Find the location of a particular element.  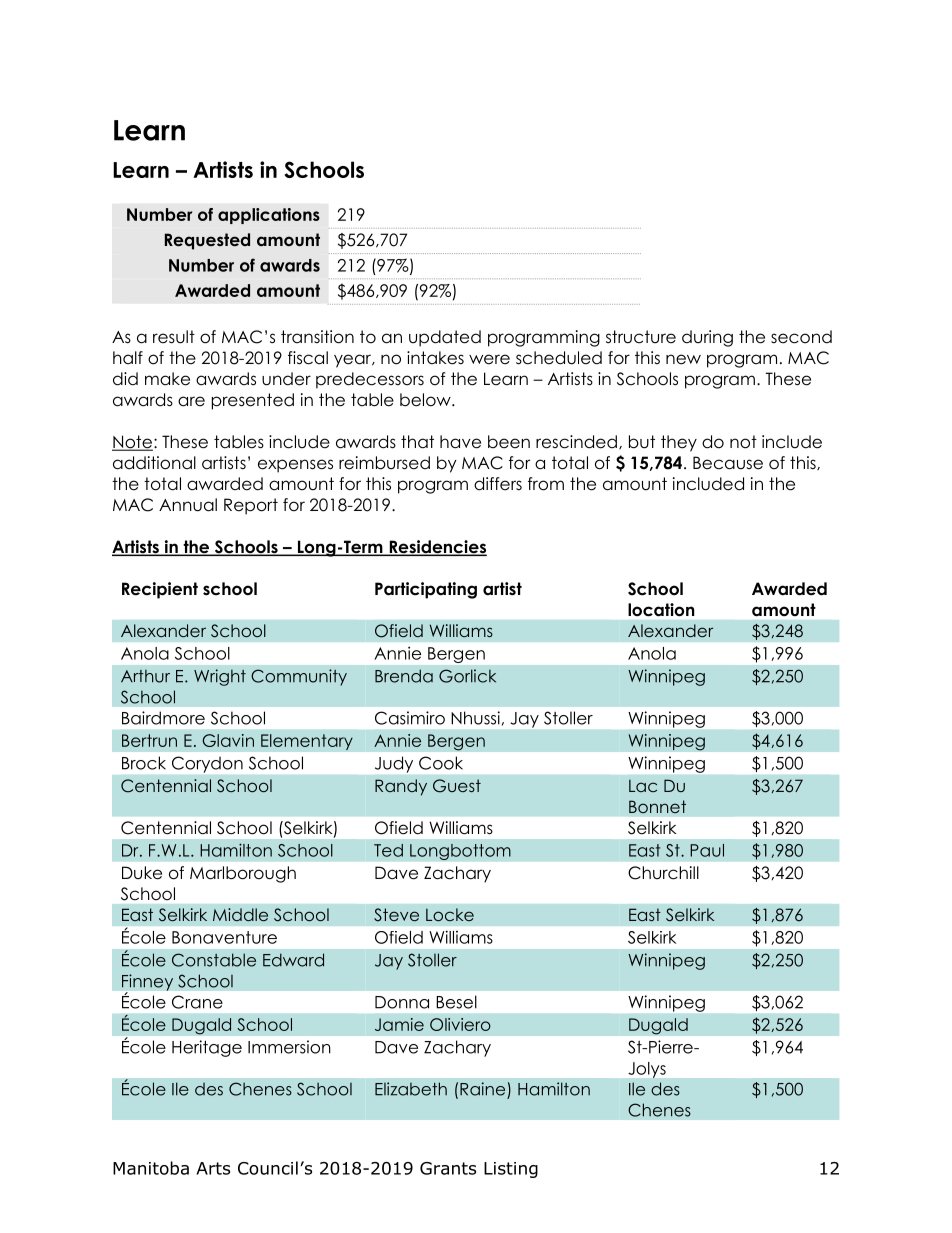

have is located at coordinates (460, 442).
